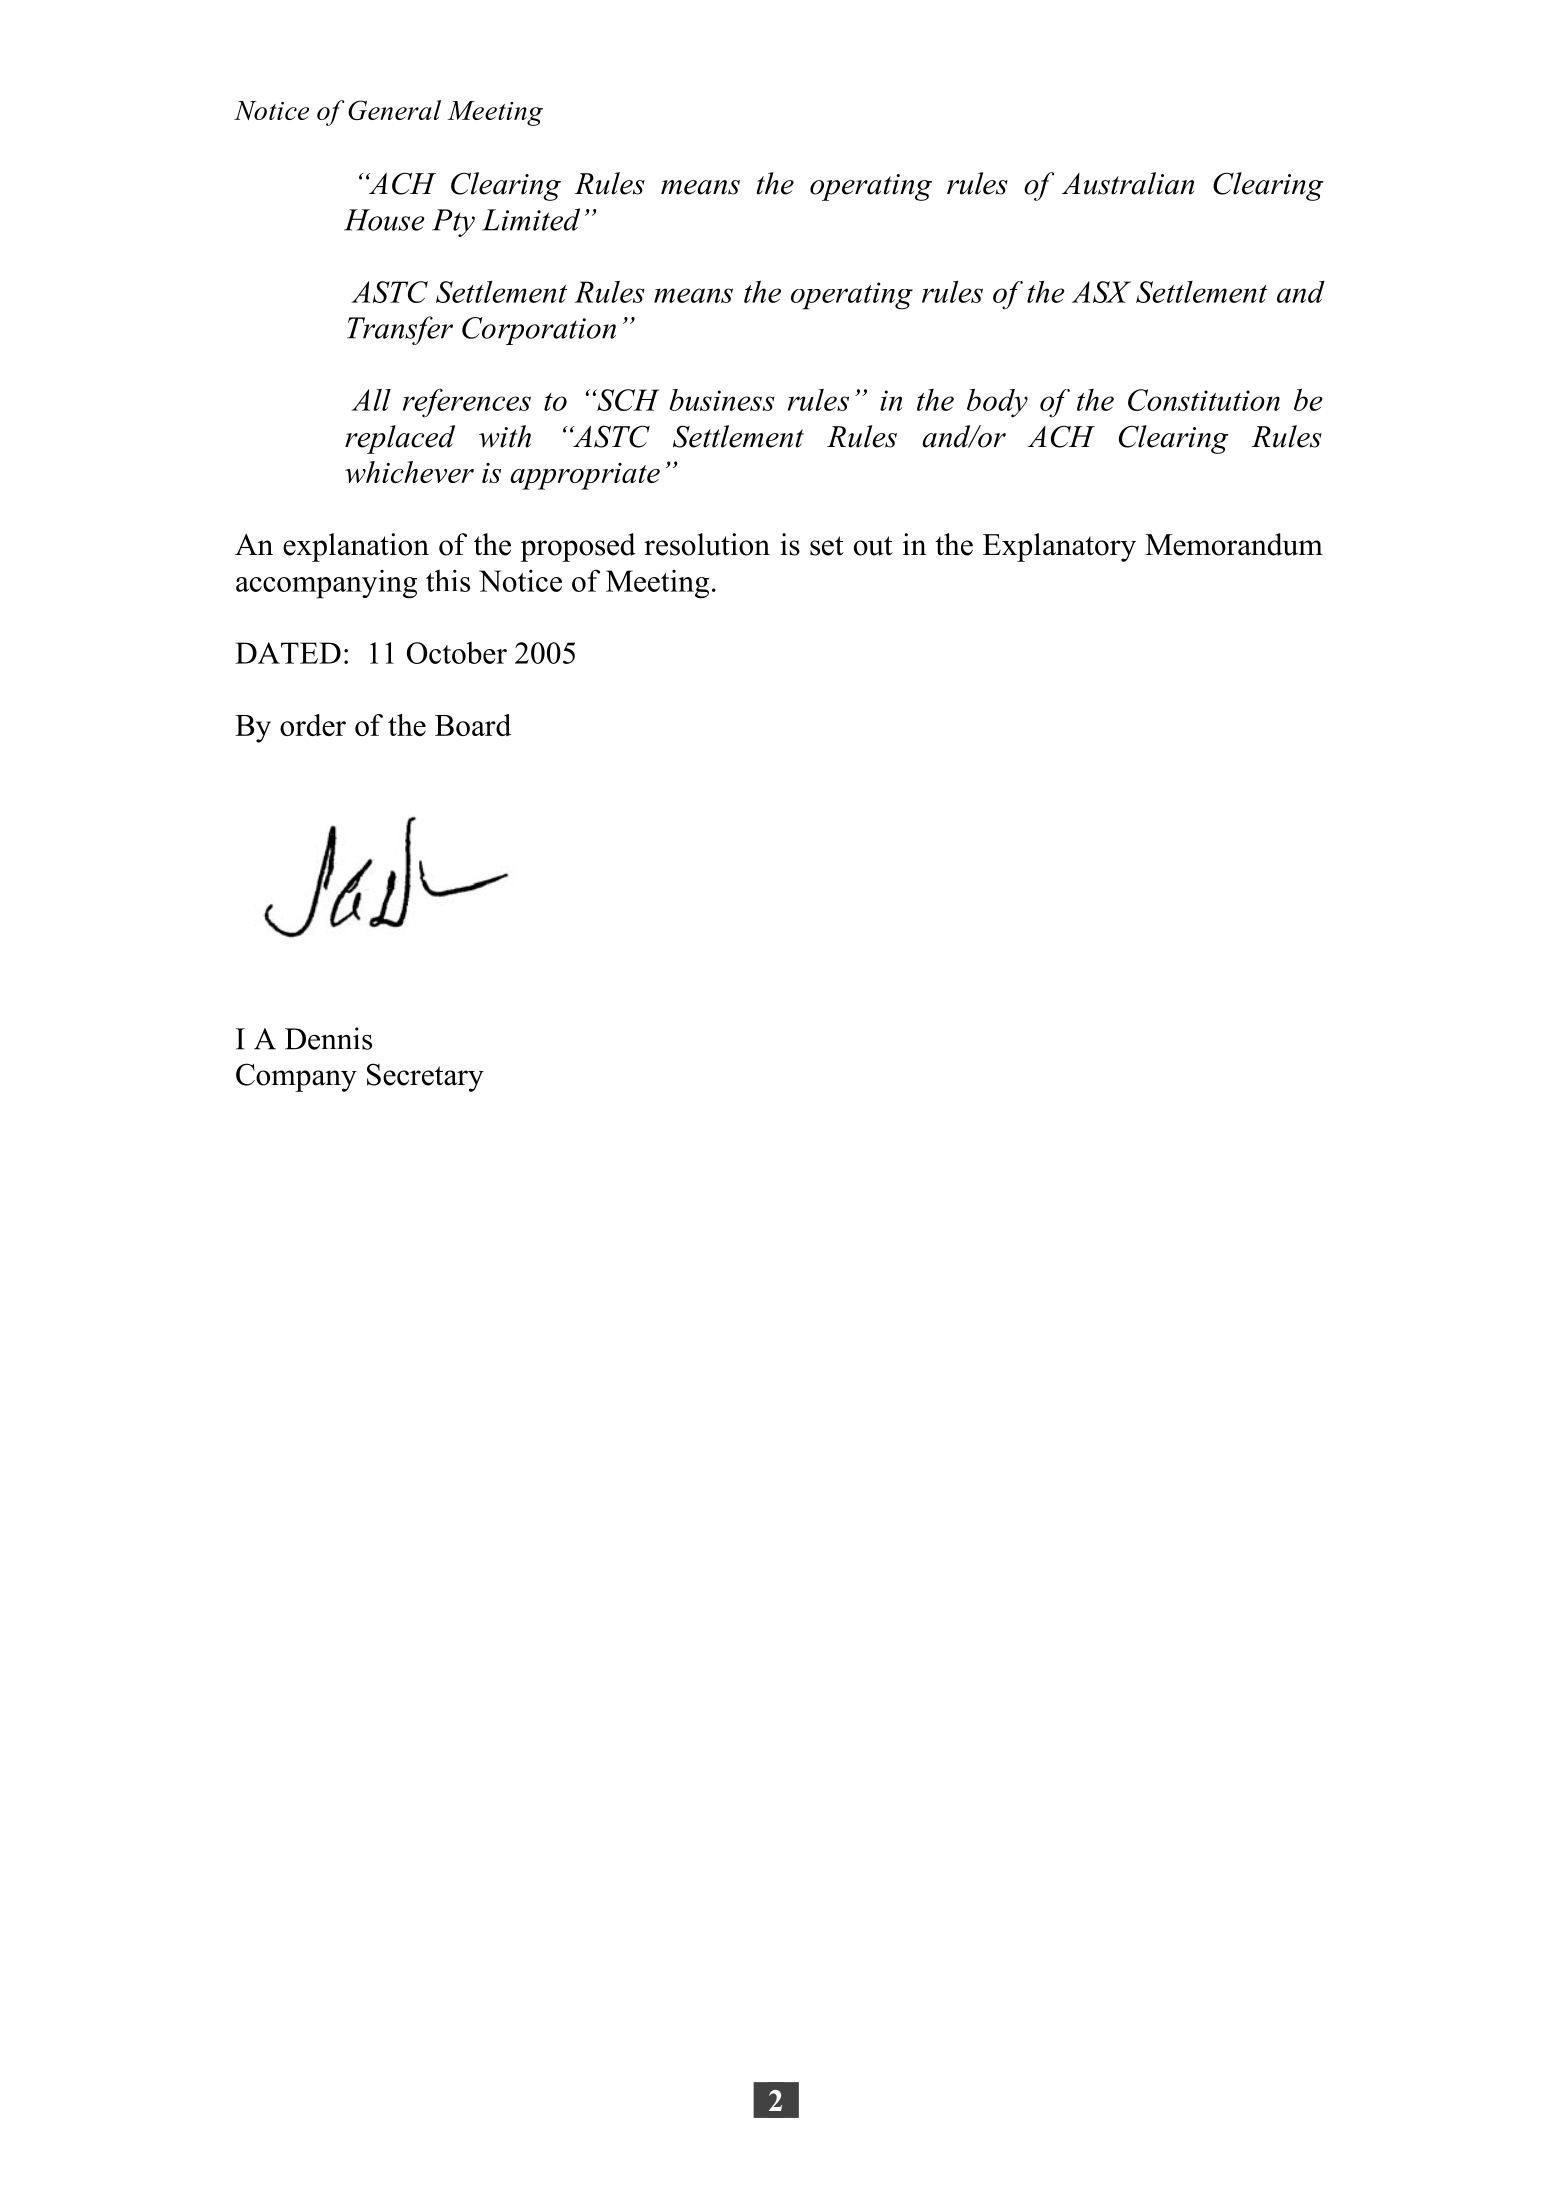  What do you see at coordinates (394, 110) in the page?
I see `General` at bounding box center [394, 110].
